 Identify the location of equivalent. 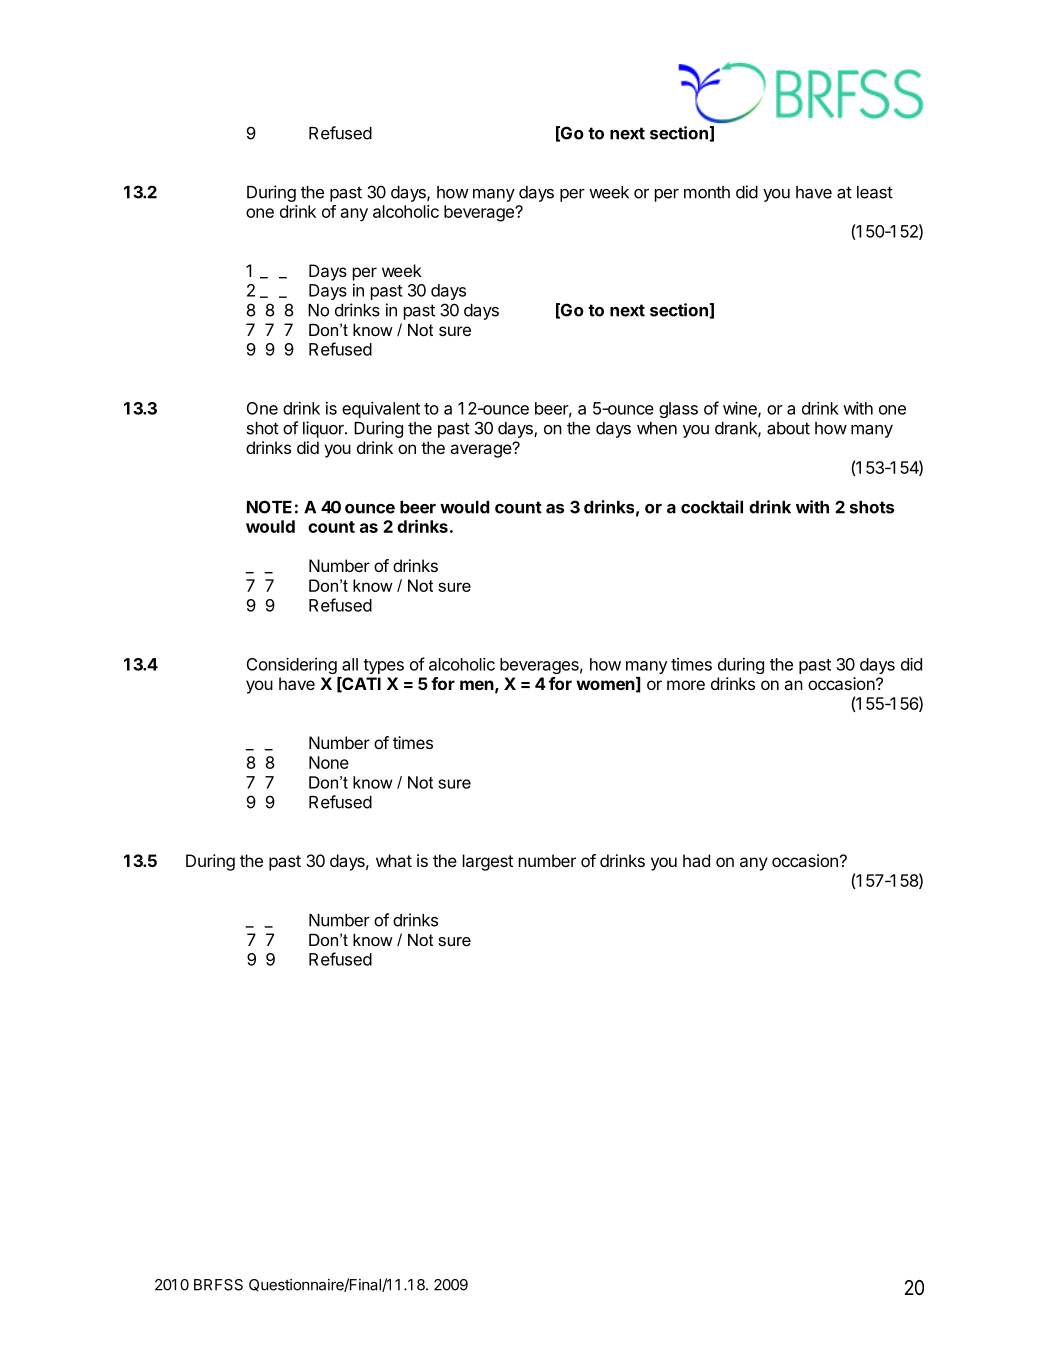
(381, 409).
